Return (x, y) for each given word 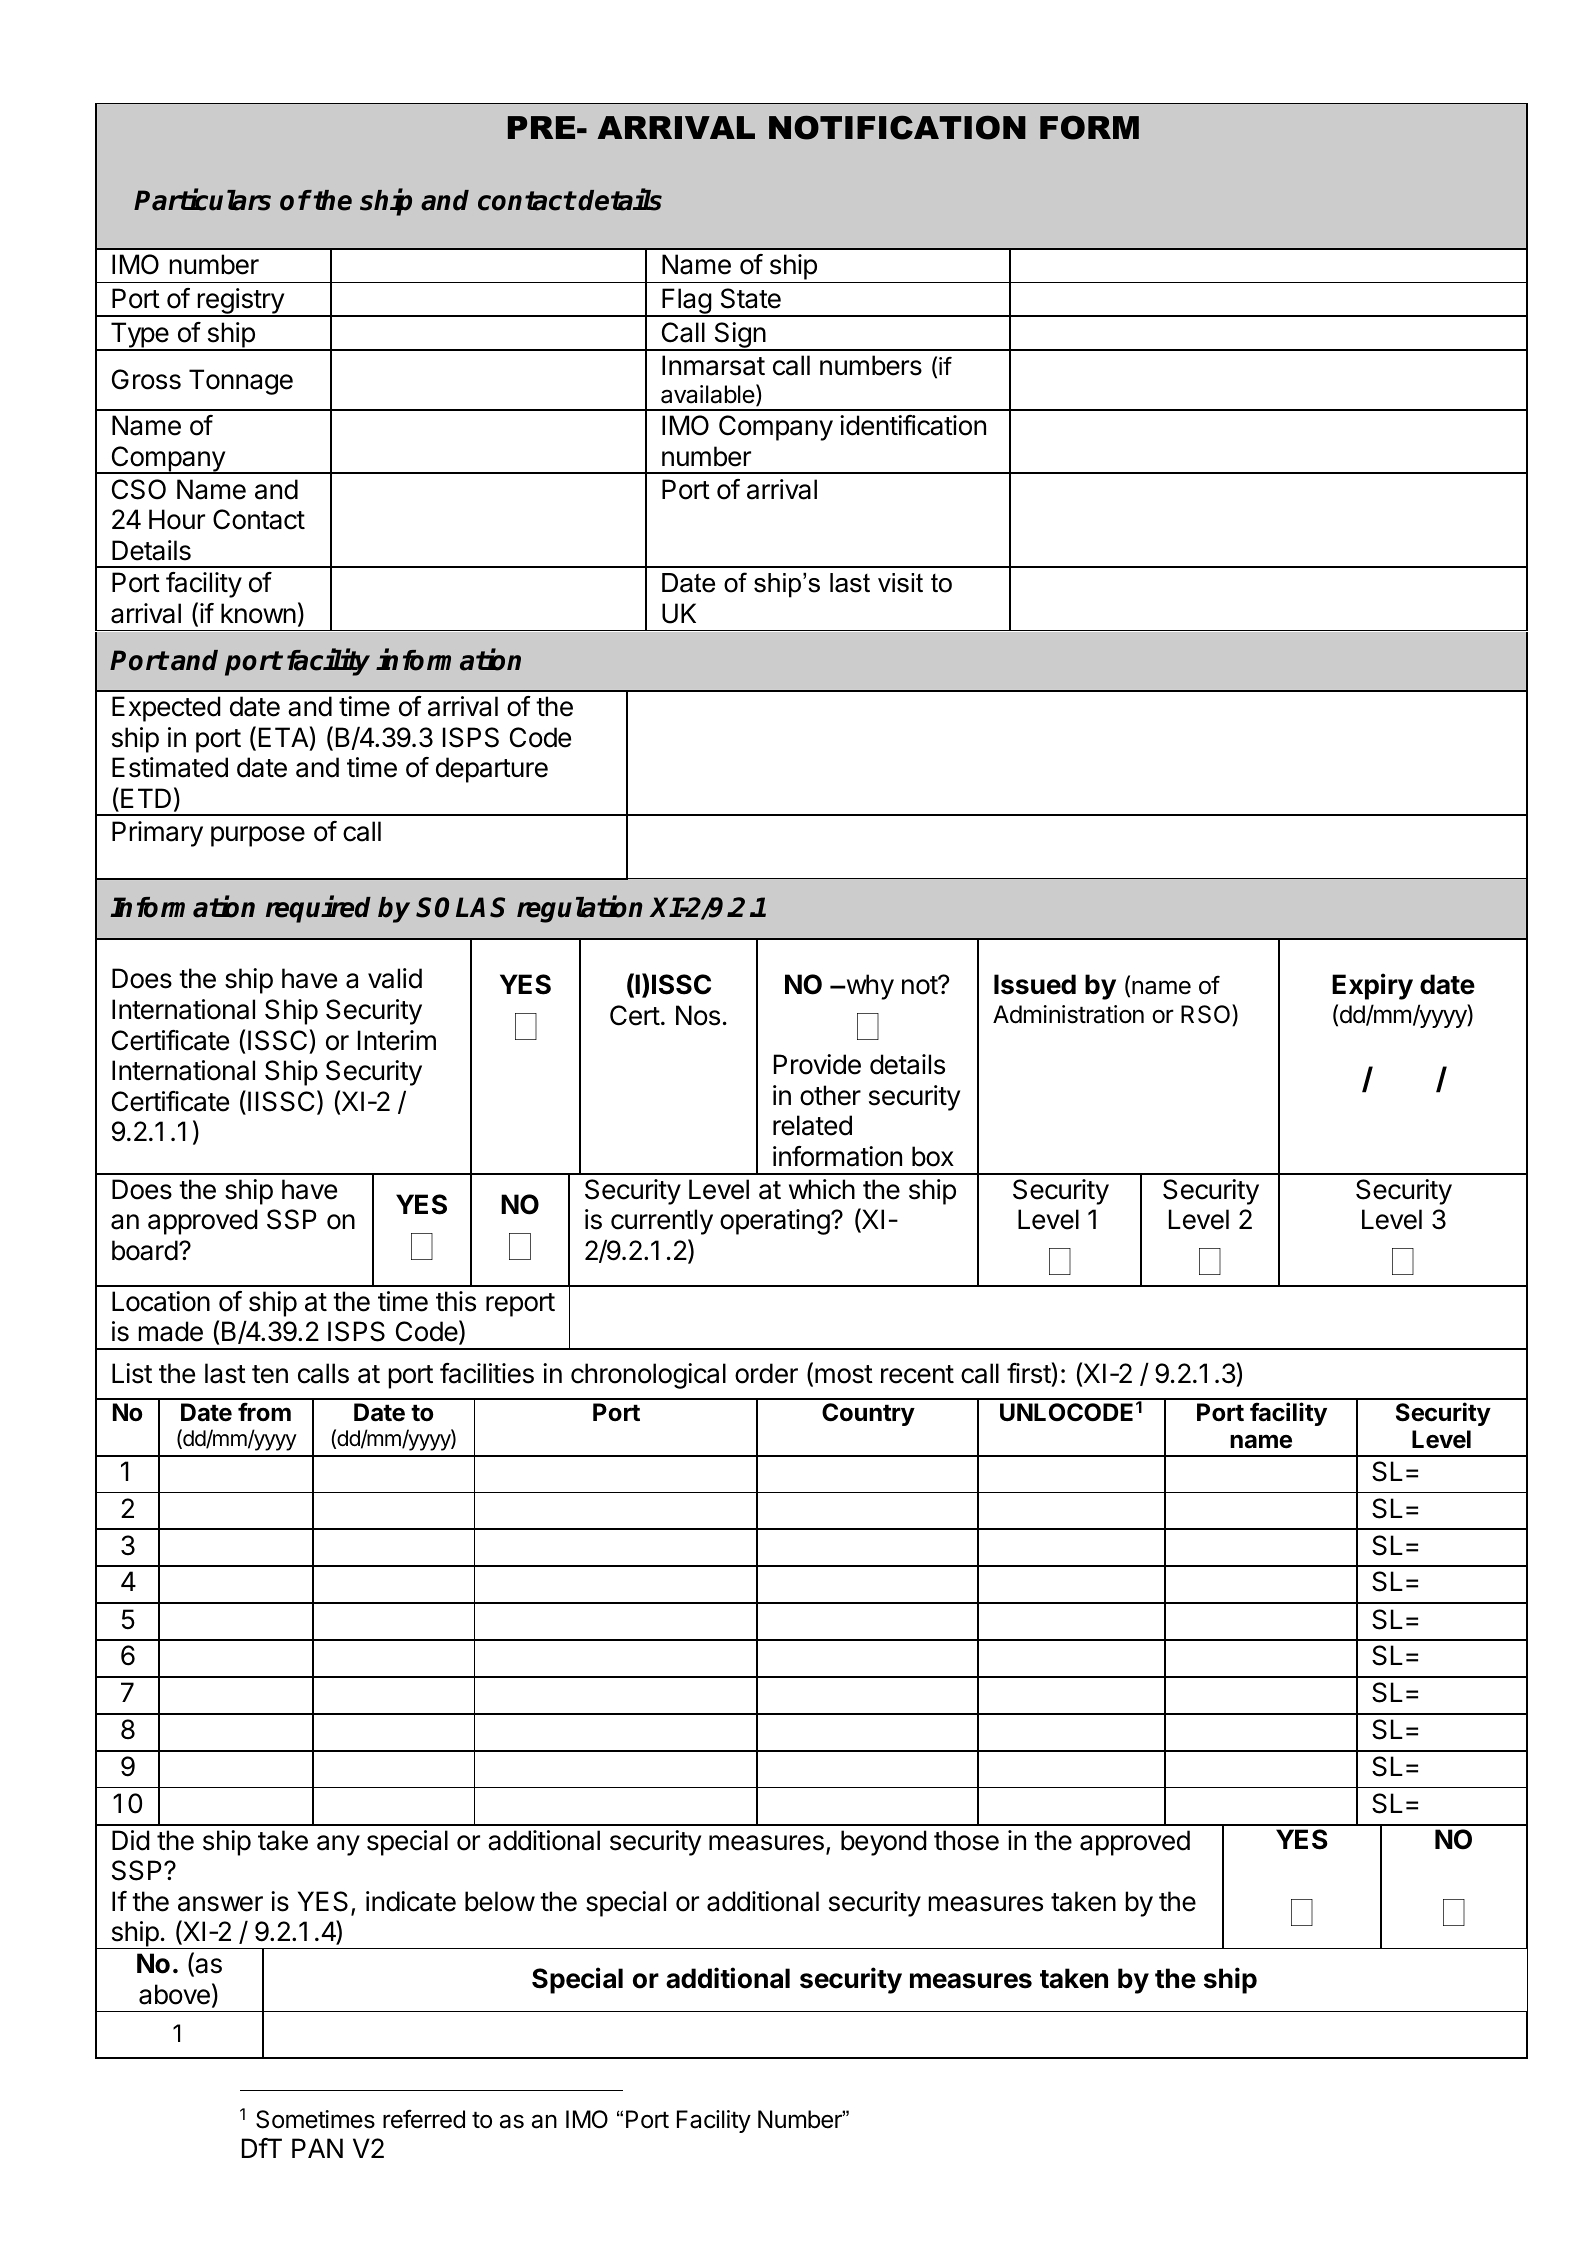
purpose (258, 836)
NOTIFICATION (897, 127)
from (264, 1412)
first (1029, 1373)
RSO (1207, 1015)
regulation (579, 909)
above (174, 1994)
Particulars (202, 200)
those (966, 1840)
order (766, 1373)
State (751, 298)
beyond (884, 1843)
